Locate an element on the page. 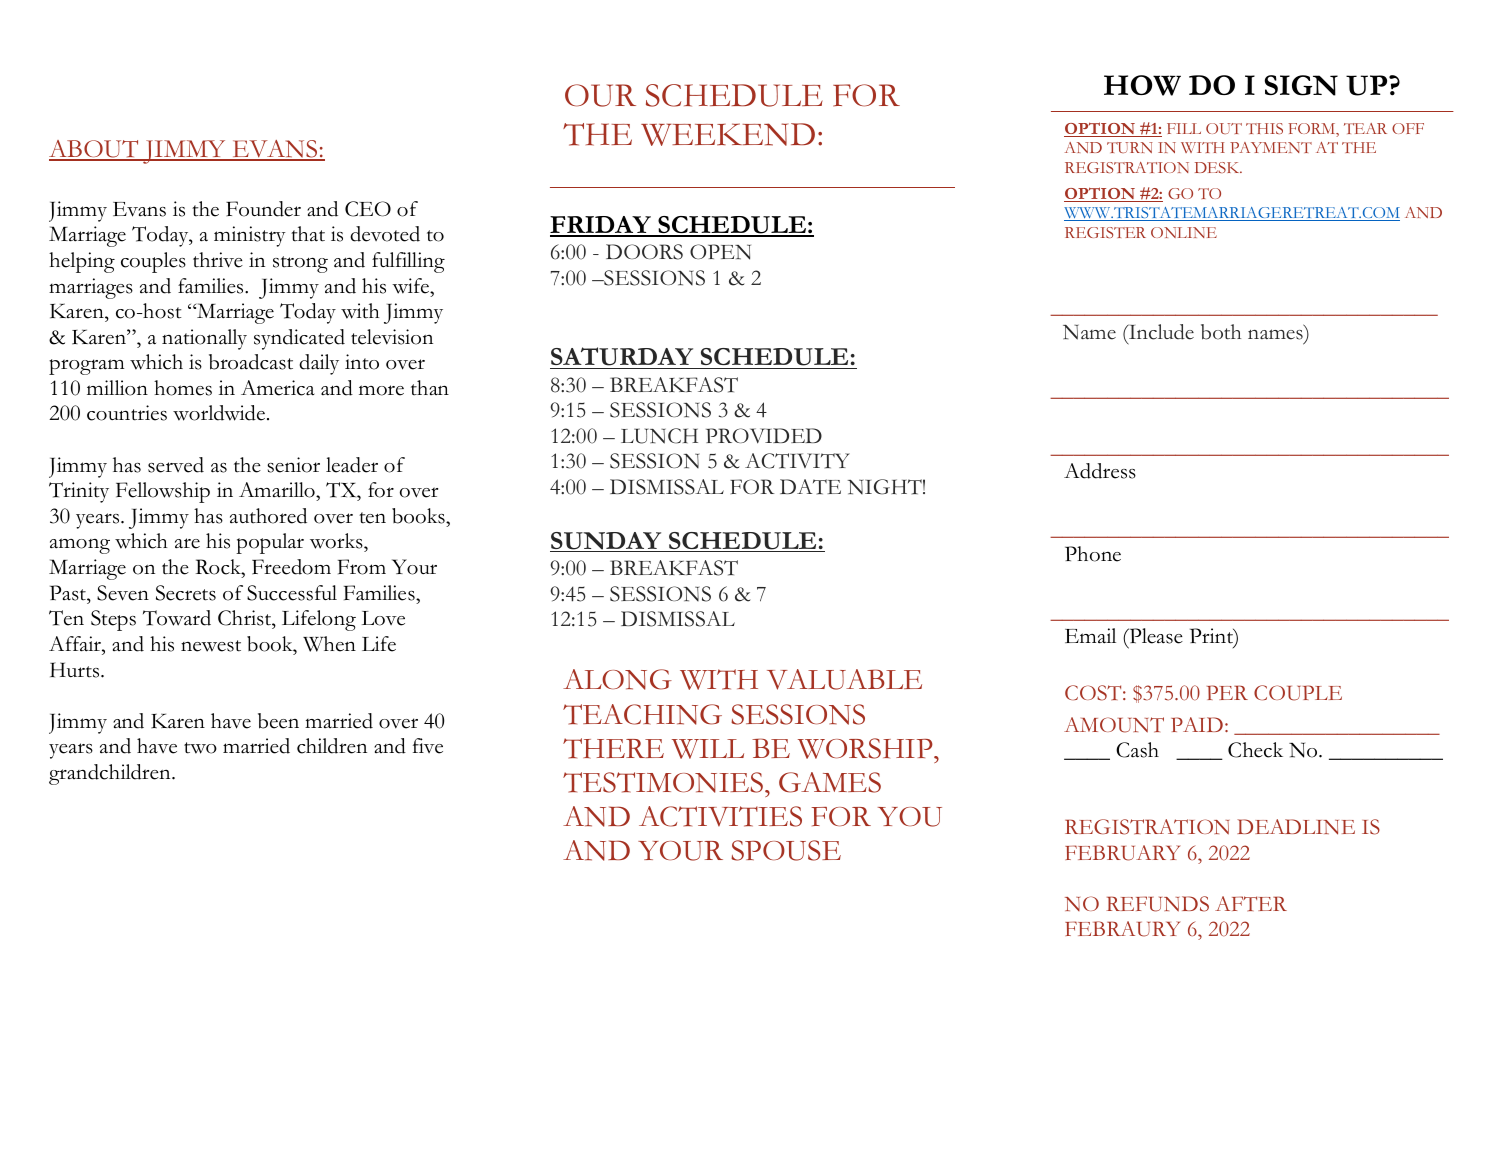 The height and width of the page is (1160, 1502). both is located at coordinates (1221, 332).
